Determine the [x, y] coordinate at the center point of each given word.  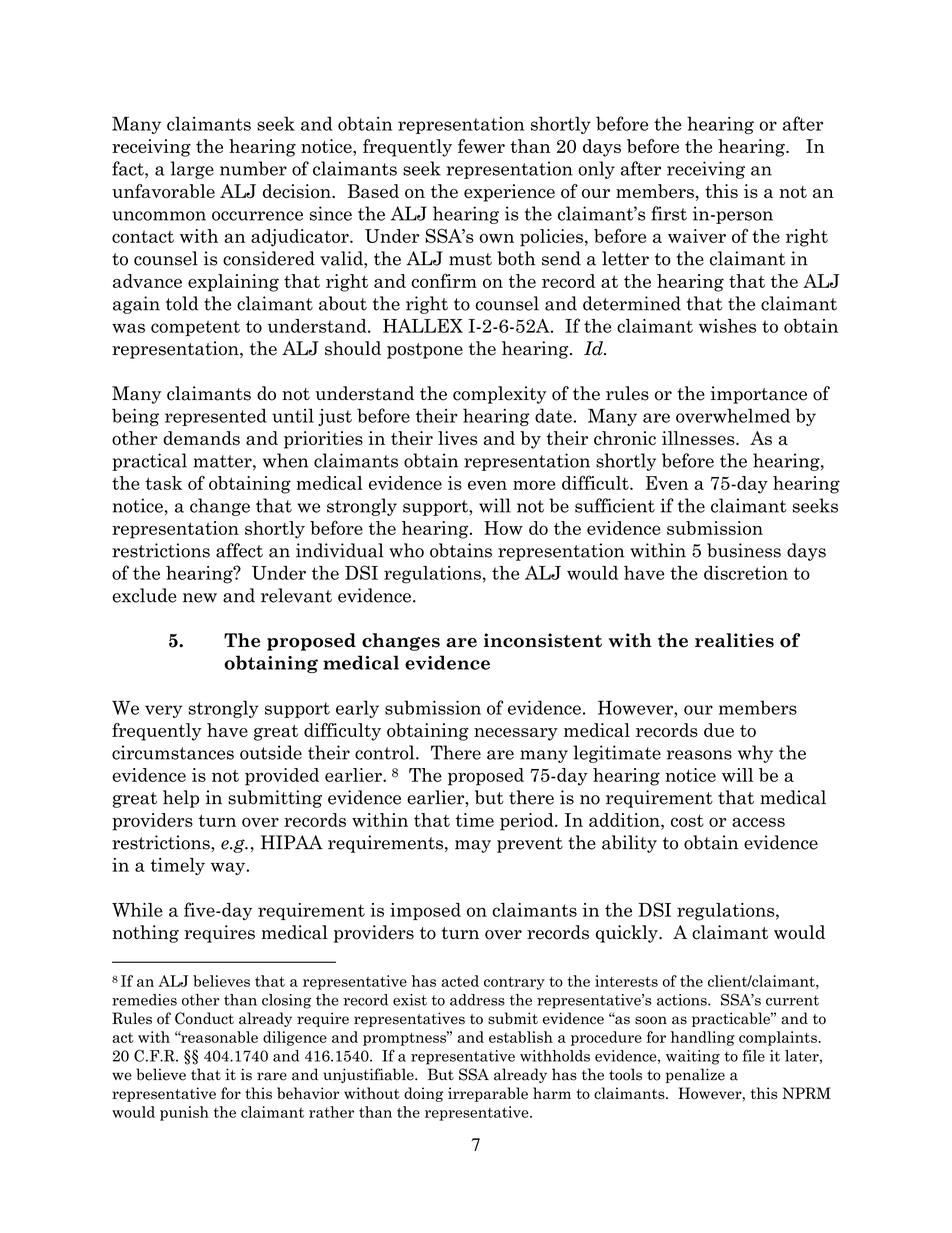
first [669, 213]
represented [216, 417]
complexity [499, 395]
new [200, 598]
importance [759, 395]
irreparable [488, 1094]
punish [184, 1113]
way [229, 868]
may [473, 846]
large [192, 170]
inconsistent [543, 640]
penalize [695, 1075]
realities [734, 640]
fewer [481, 146]
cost [687, 820]
